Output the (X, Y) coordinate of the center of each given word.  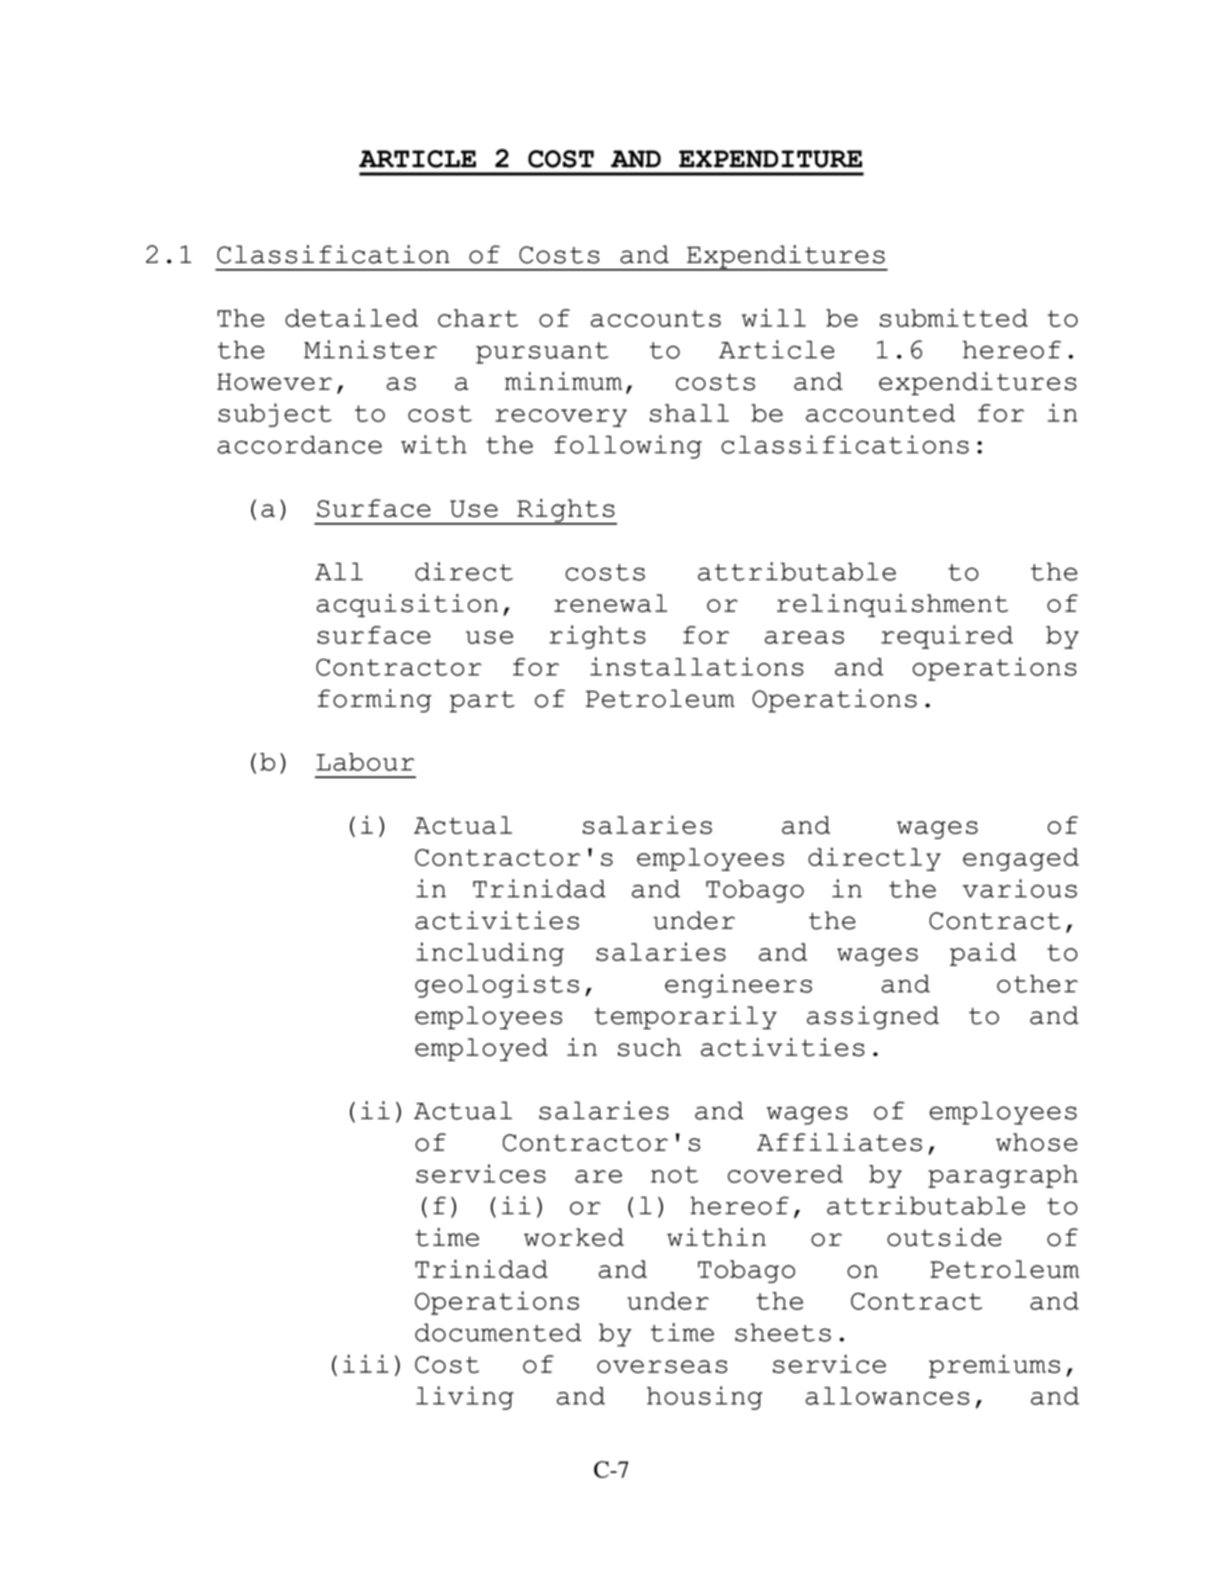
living (465, 1398)
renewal (610, 603)
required (947, 637)
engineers (738, 986)
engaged (1021, 859)
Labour (365, 762)
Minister (370, 349)
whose (1037, 1142)
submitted (954, 317)
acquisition (407, 605)
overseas (662, 1366)
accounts (656, 318)
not (674, 1174)
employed (481, 1049)
